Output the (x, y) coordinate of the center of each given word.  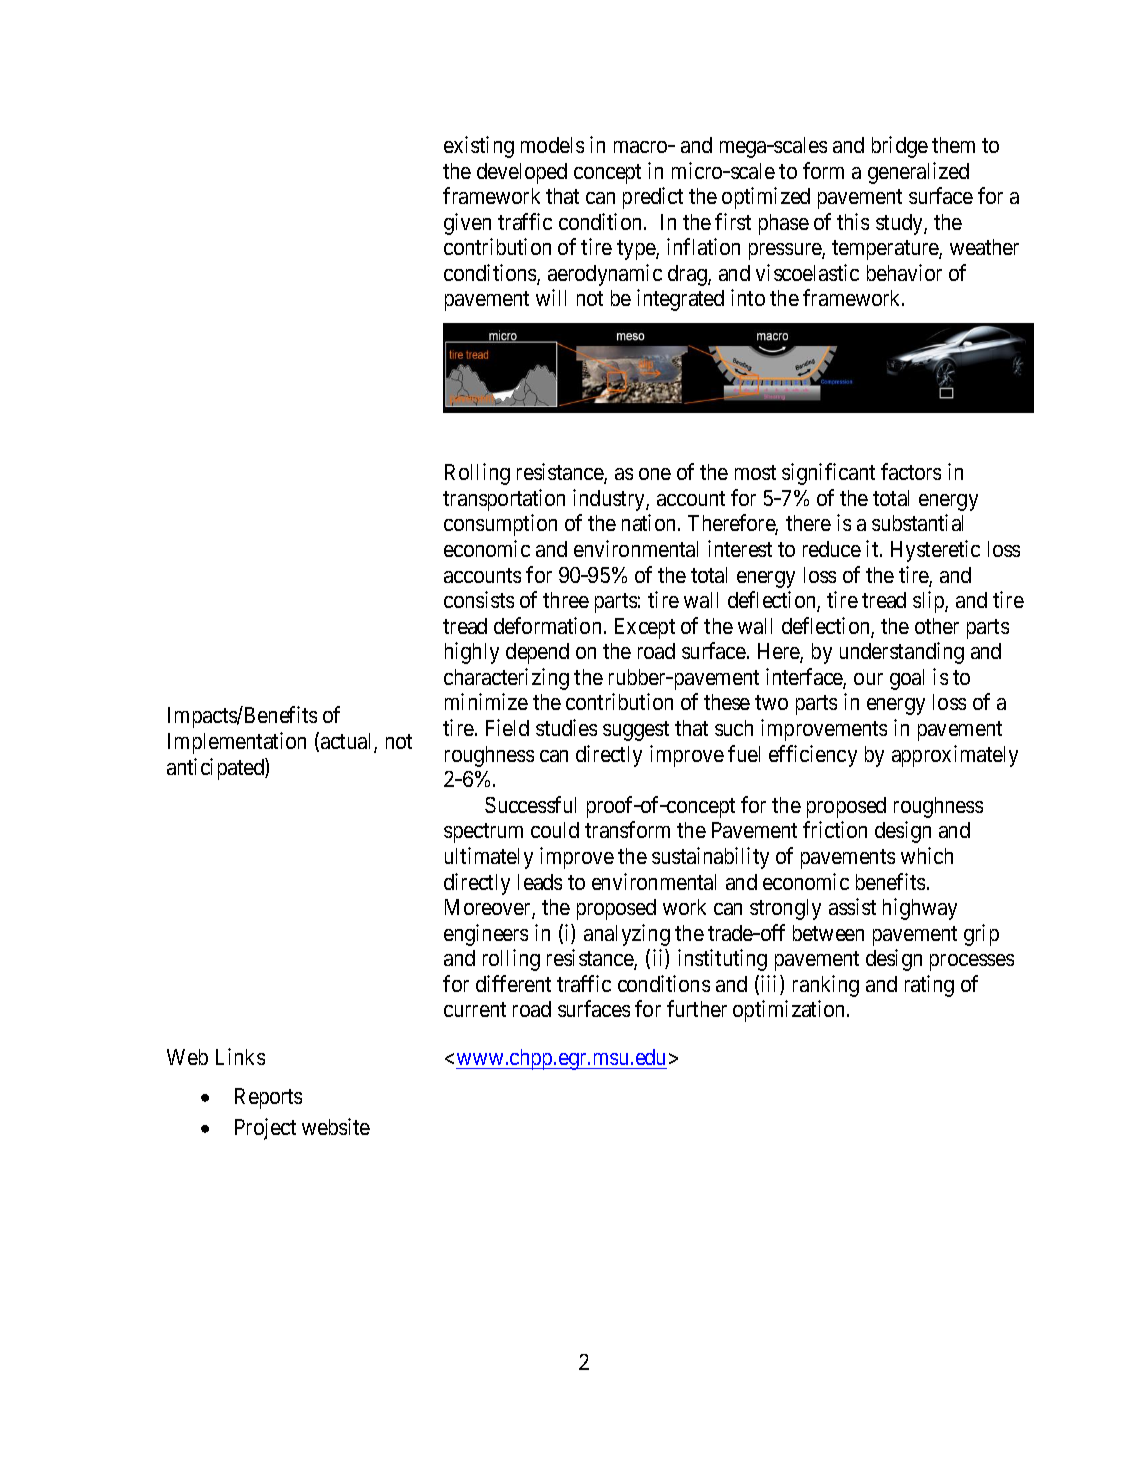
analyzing (627, 935)
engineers (486, 935)
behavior (904, 272)
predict (653, 198)
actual (348, 742)
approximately (955, 756)
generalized (918, 173)
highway (920, 909)
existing (479, 147)
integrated (680, 300)
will (551, 297)
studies (566, 727)
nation (650, 522)
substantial (917, 522)
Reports (268, 1098)
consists (479, 599)
